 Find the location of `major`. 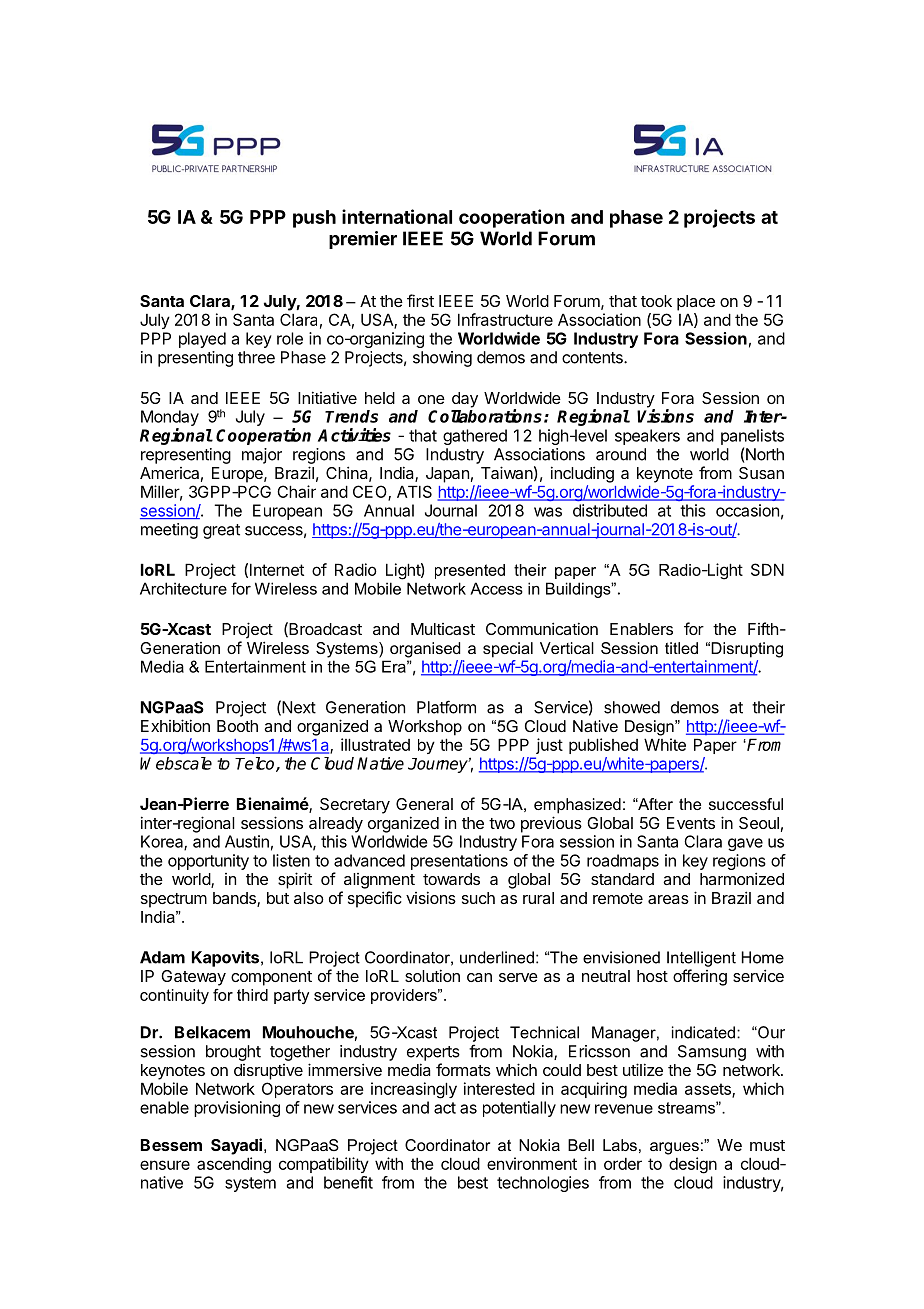

major is located at coordinates (262, 456).
